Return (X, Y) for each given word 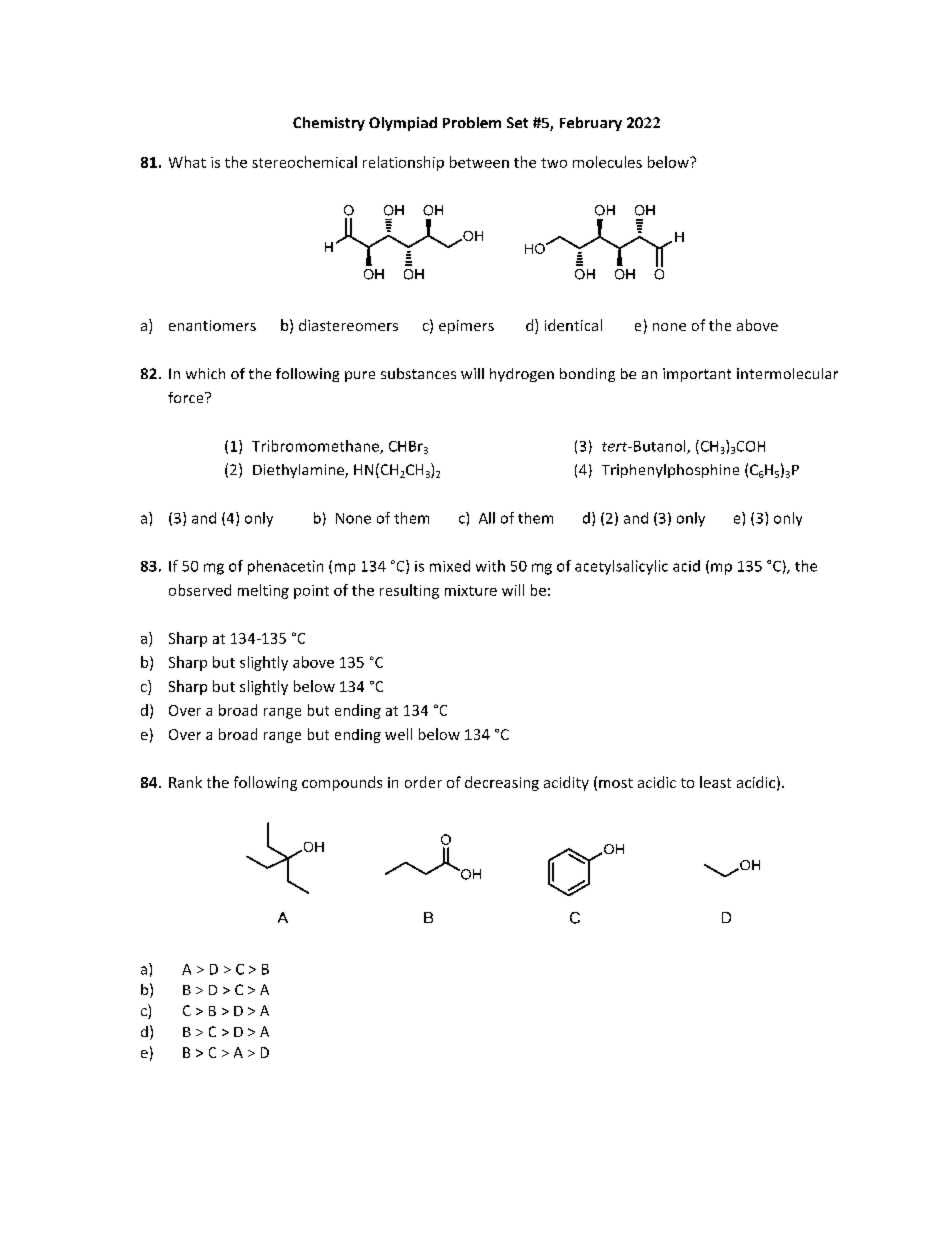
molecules (607, 162)
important (697, 375)
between (479, 162)
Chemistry (329, 124)
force (187, 397)
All (487, 518)
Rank (185, 782)
